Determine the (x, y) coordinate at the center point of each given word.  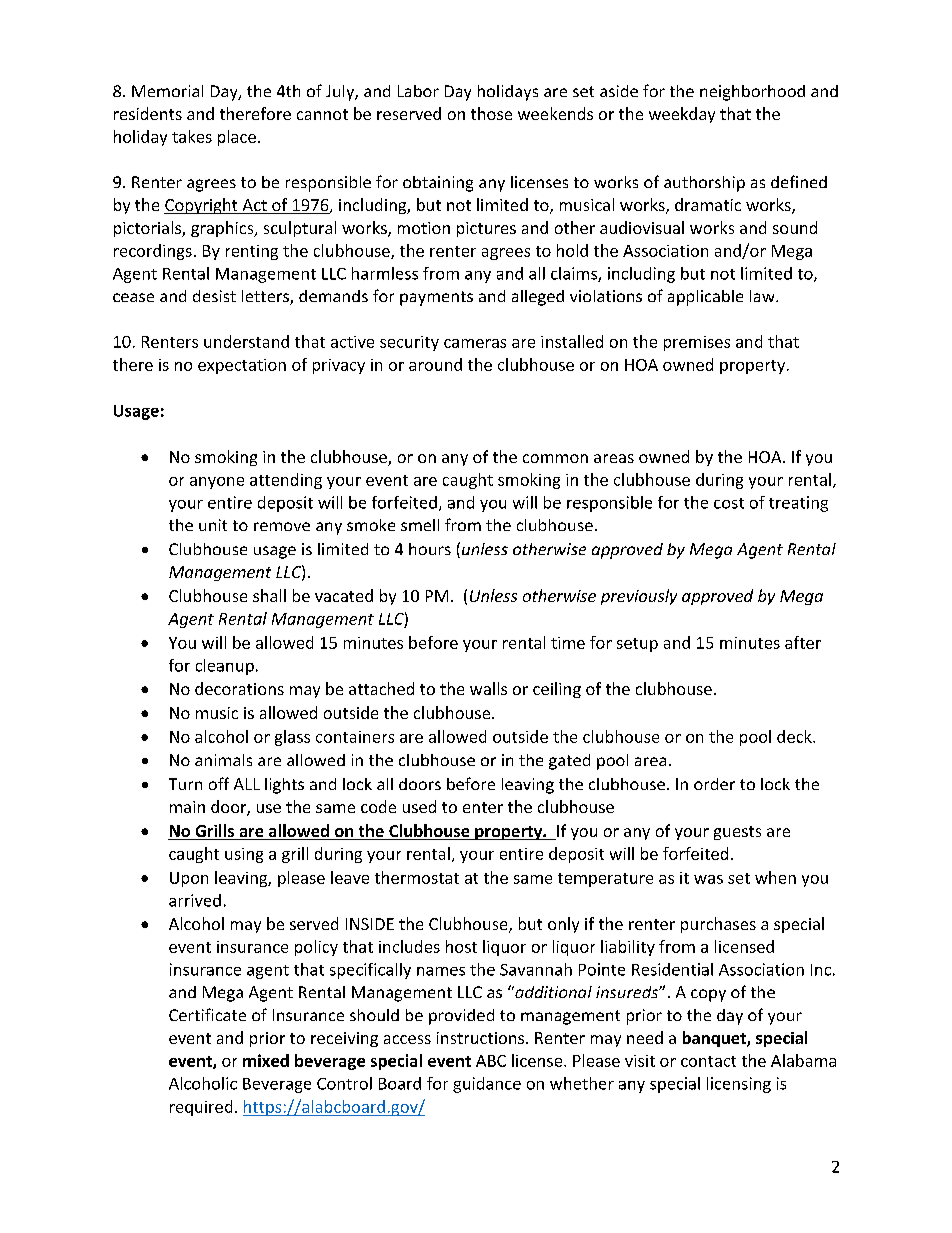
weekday (682, 115)
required (201, 1108)
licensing (739, 1085)
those (491, 113)
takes (192, 136)
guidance (487, 1085)
